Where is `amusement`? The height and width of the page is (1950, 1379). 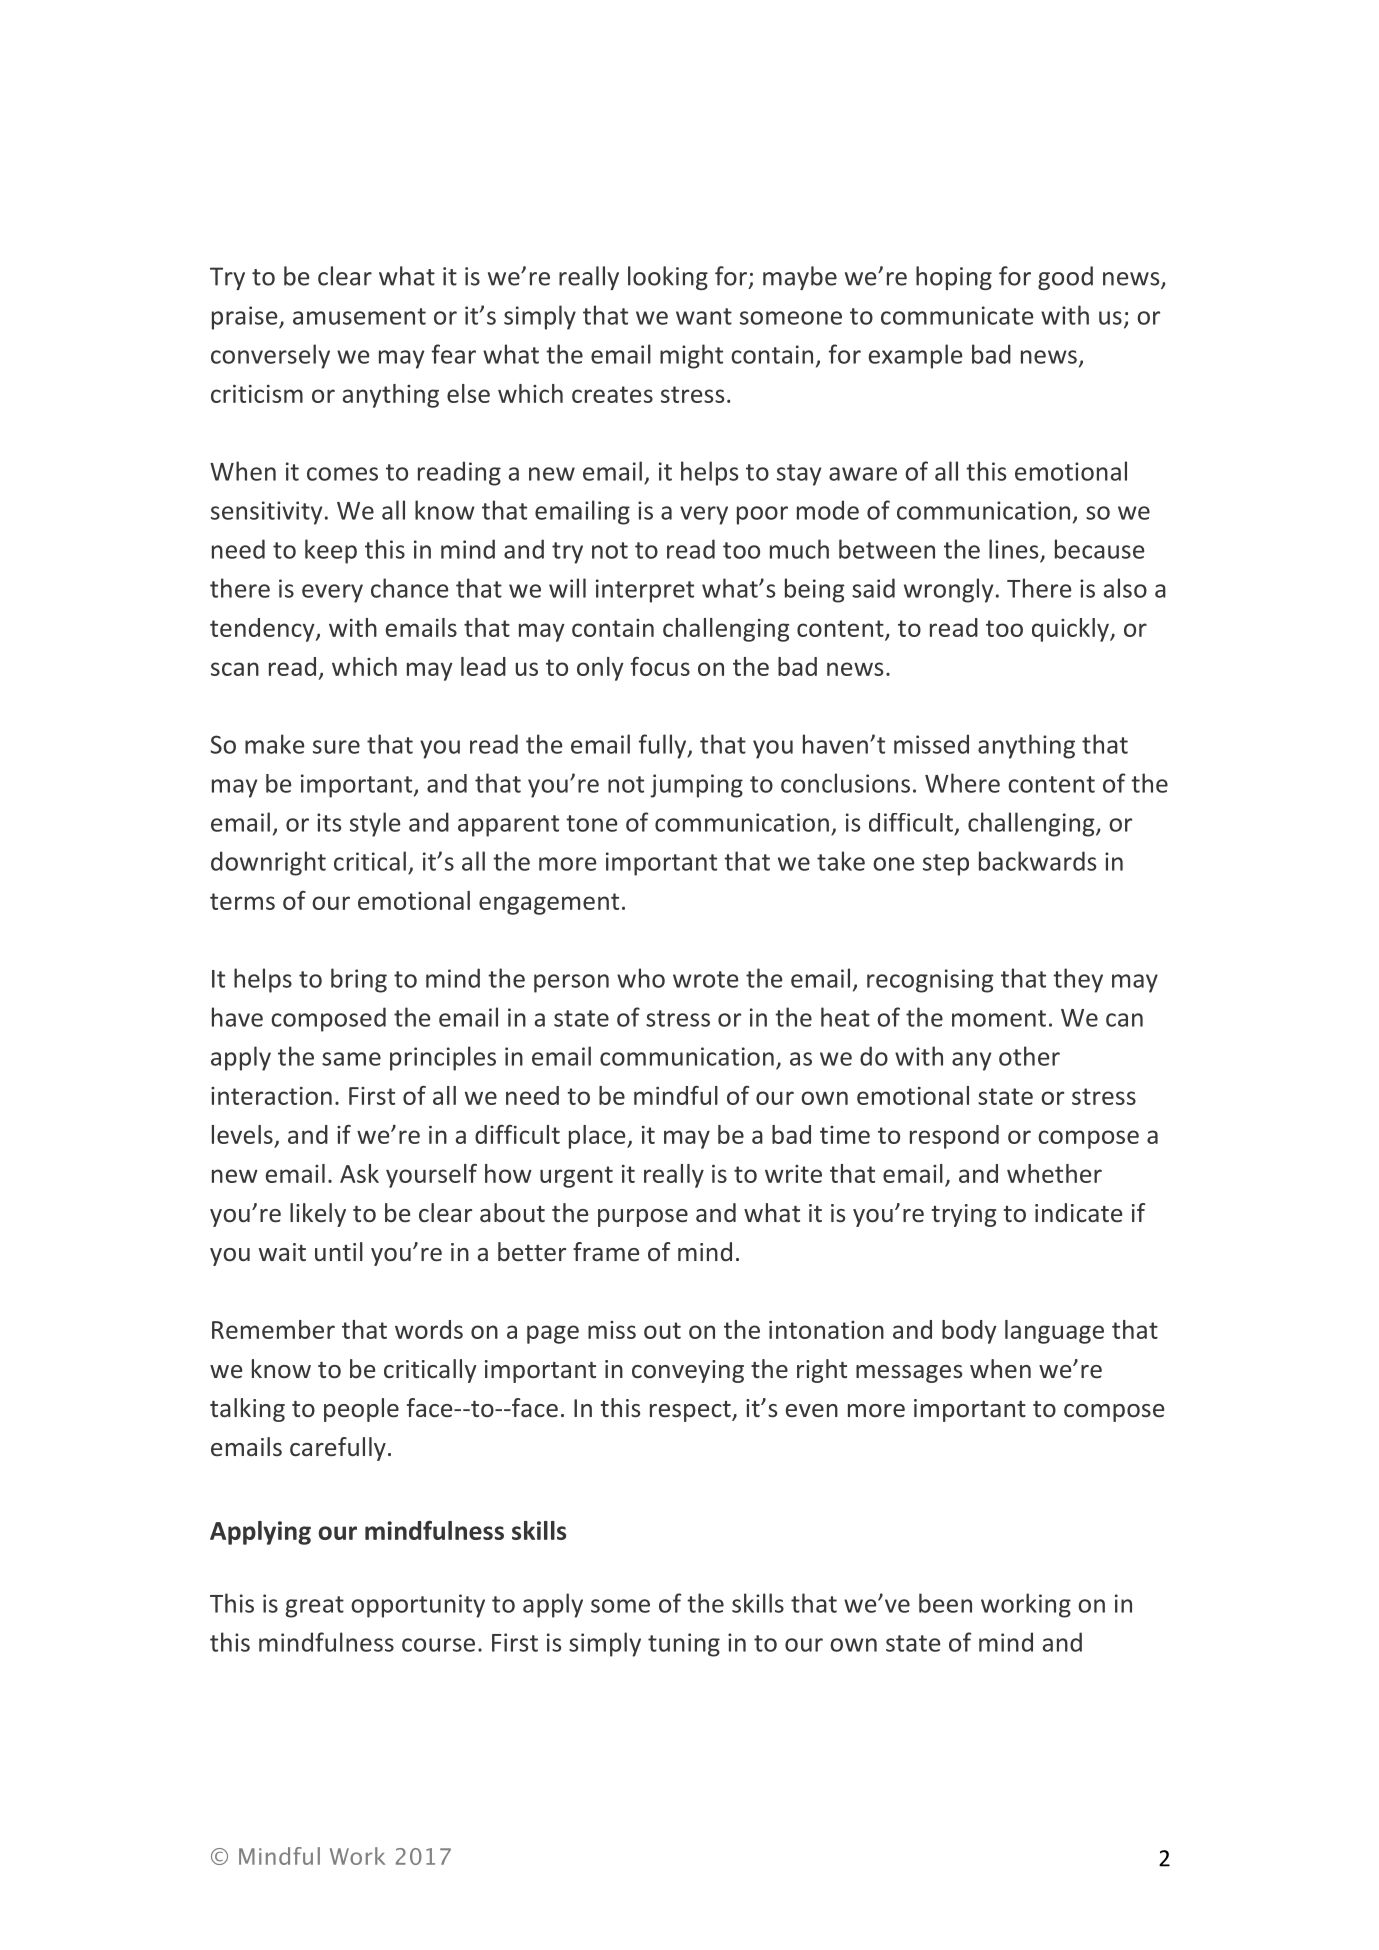
amusement is located at coordinates (359, 316).
